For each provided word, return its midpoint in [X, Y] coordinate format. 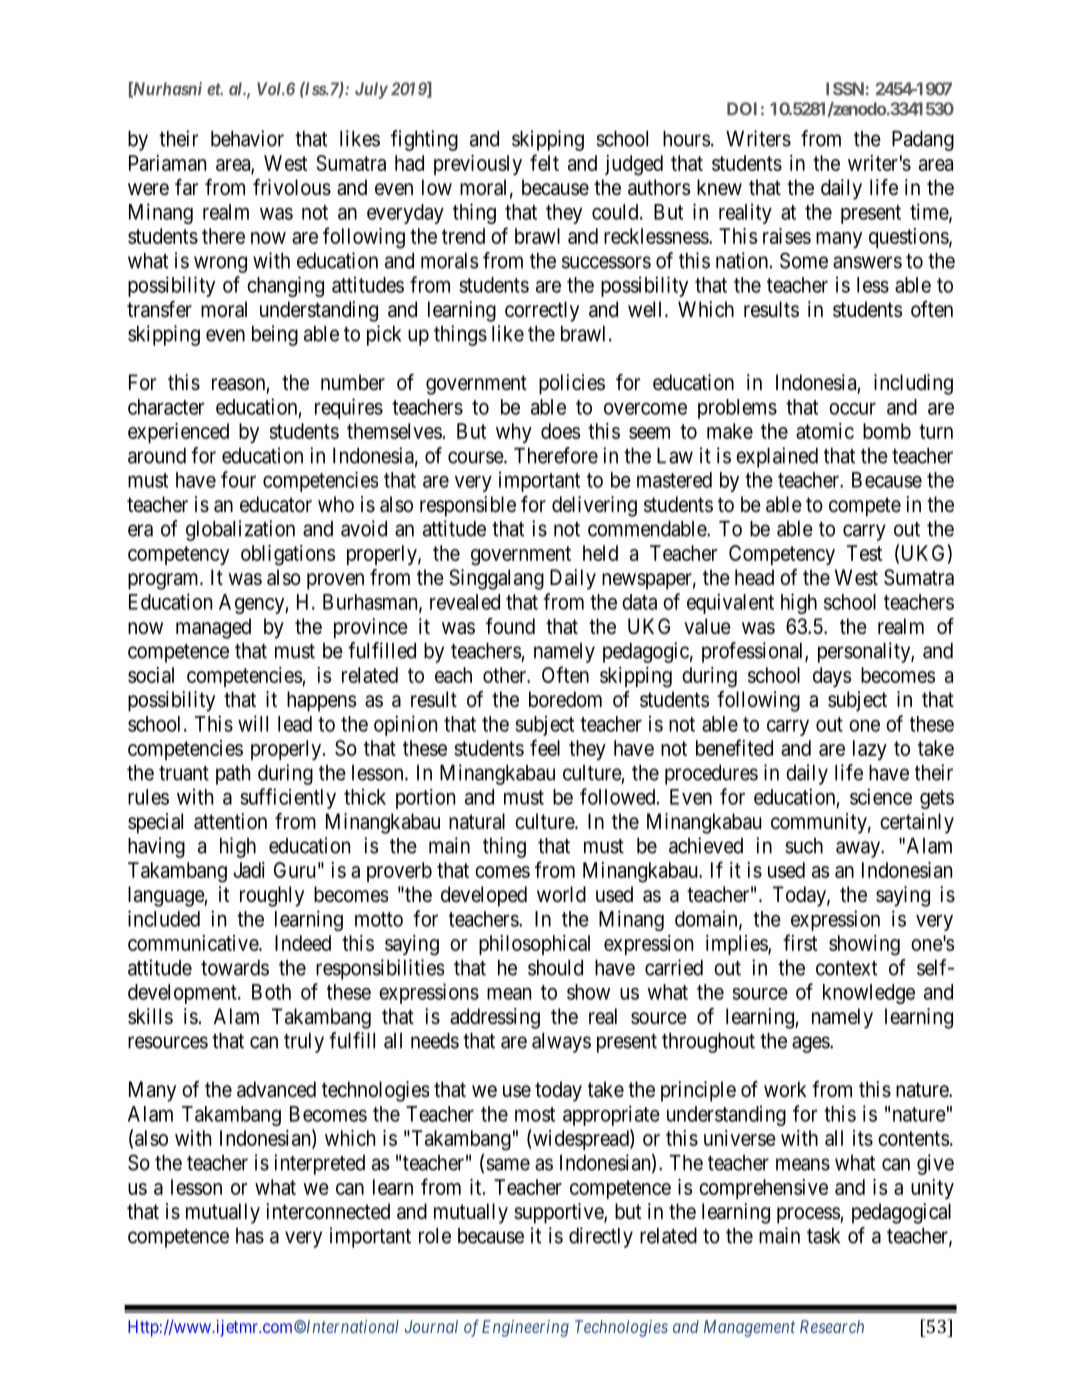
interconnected [328, 1211]
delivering [594, 506]
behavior [247, 138]
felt [544, 162]
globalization [240, 530]
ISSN [845, 89]
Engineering [525, 1328]
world [561, 894]
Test [864, 553]
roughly [272, 896]
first [800, 942]
